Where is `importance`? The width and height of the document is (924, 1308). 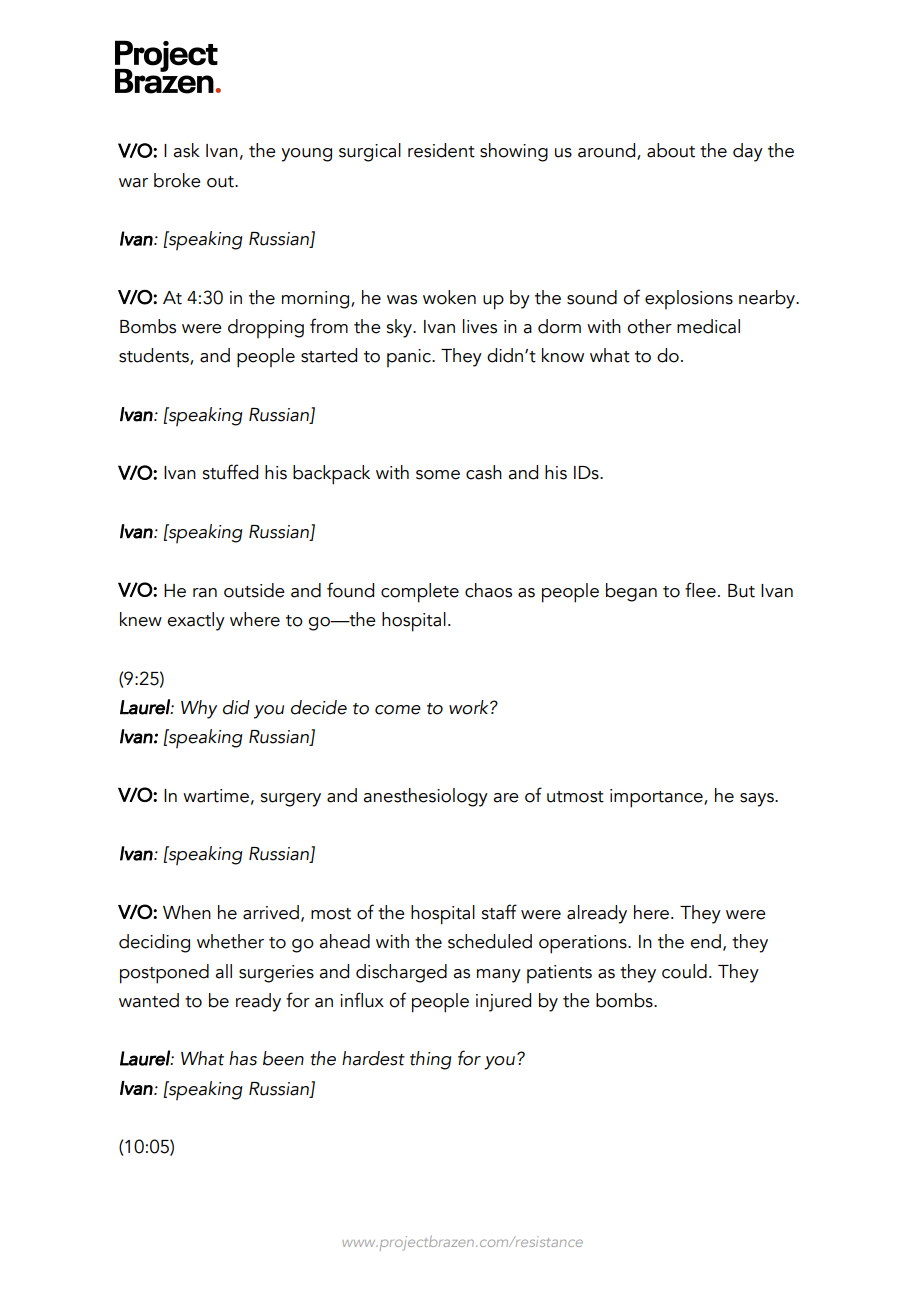 importance is located at coordinates (657, 798).
